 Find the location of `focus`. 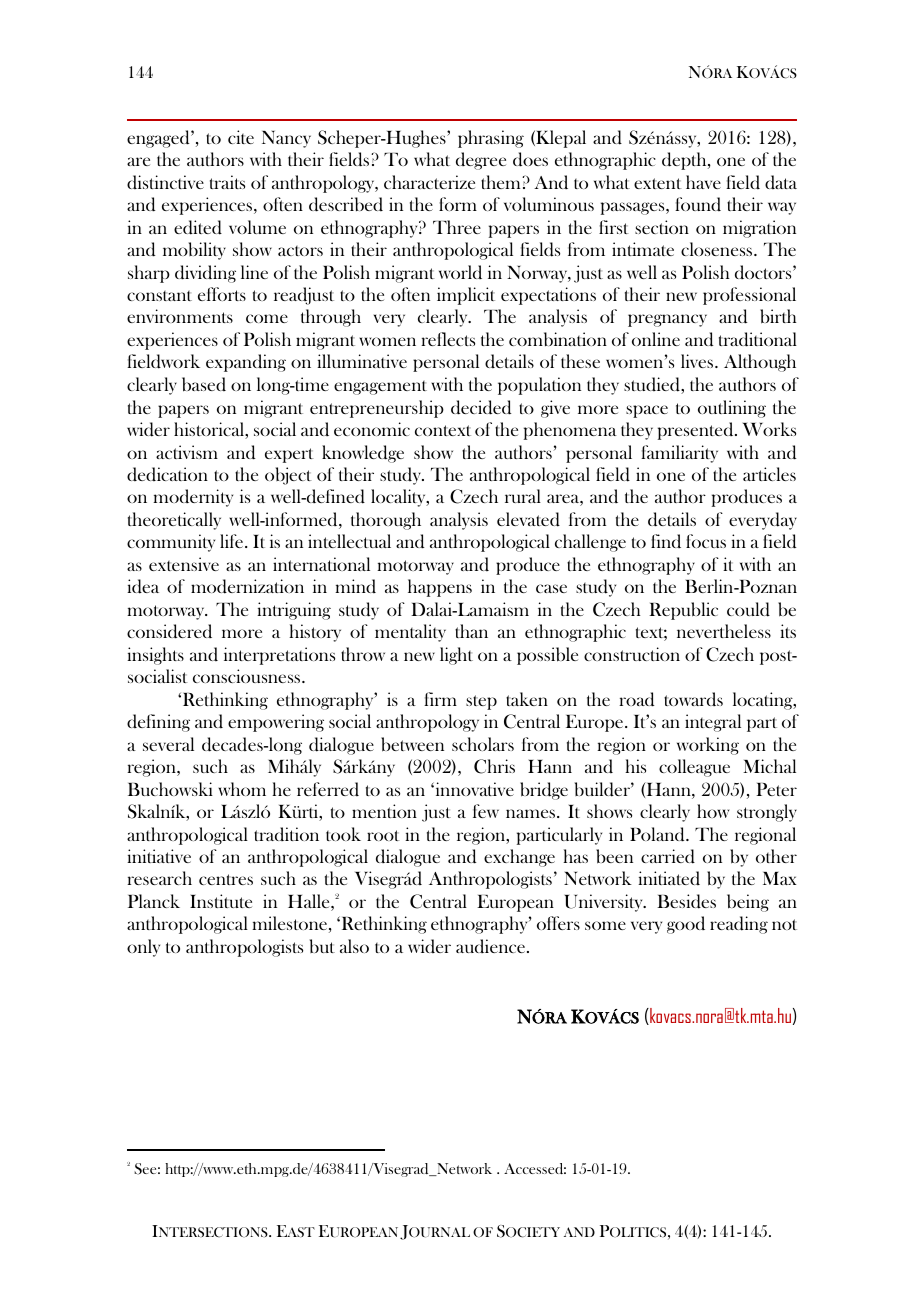

focus is located at coordinates (706, 541).
